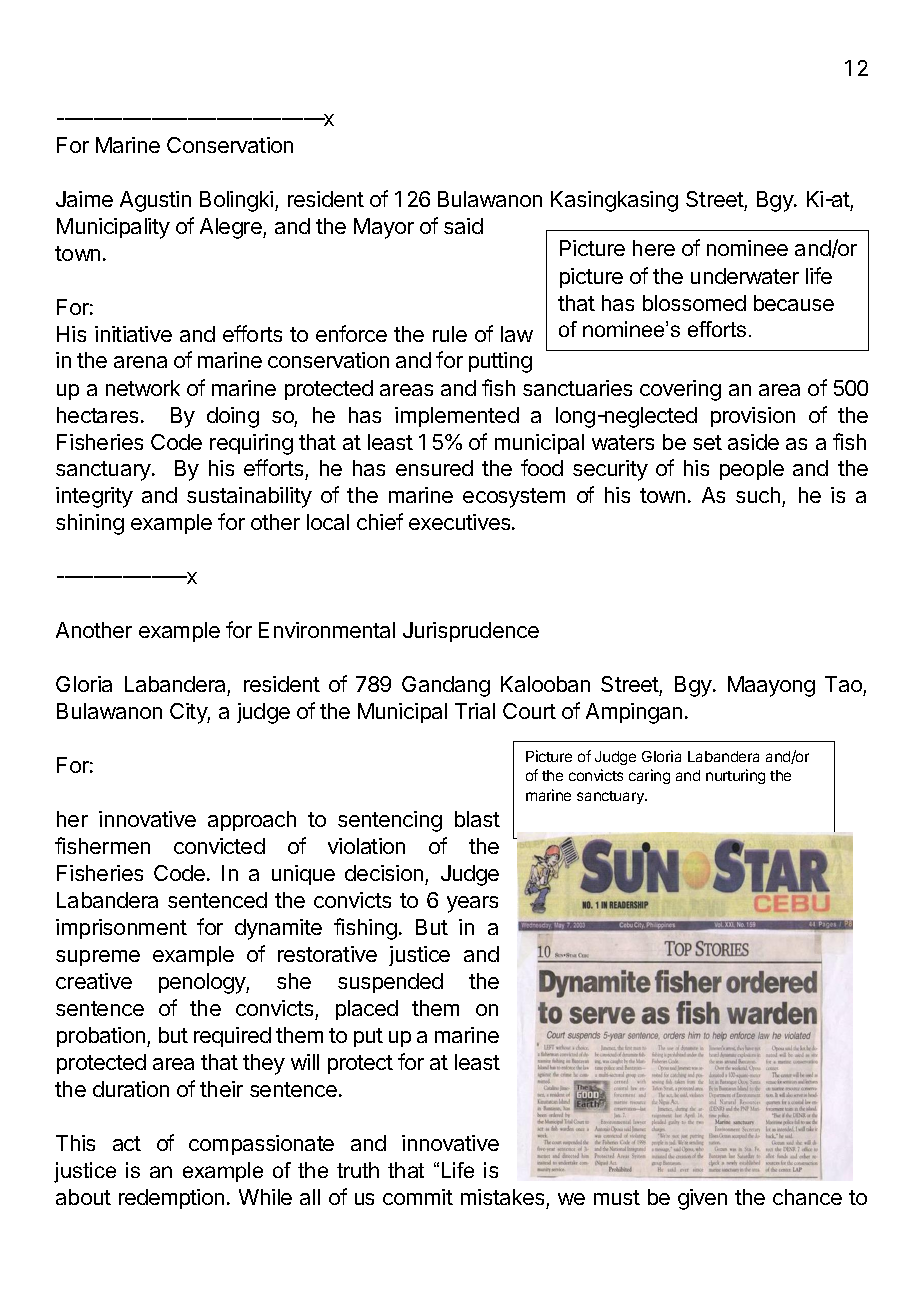  Describe the element at coordinates (121, 929) in the document. I see `imprisonment` at that location.
